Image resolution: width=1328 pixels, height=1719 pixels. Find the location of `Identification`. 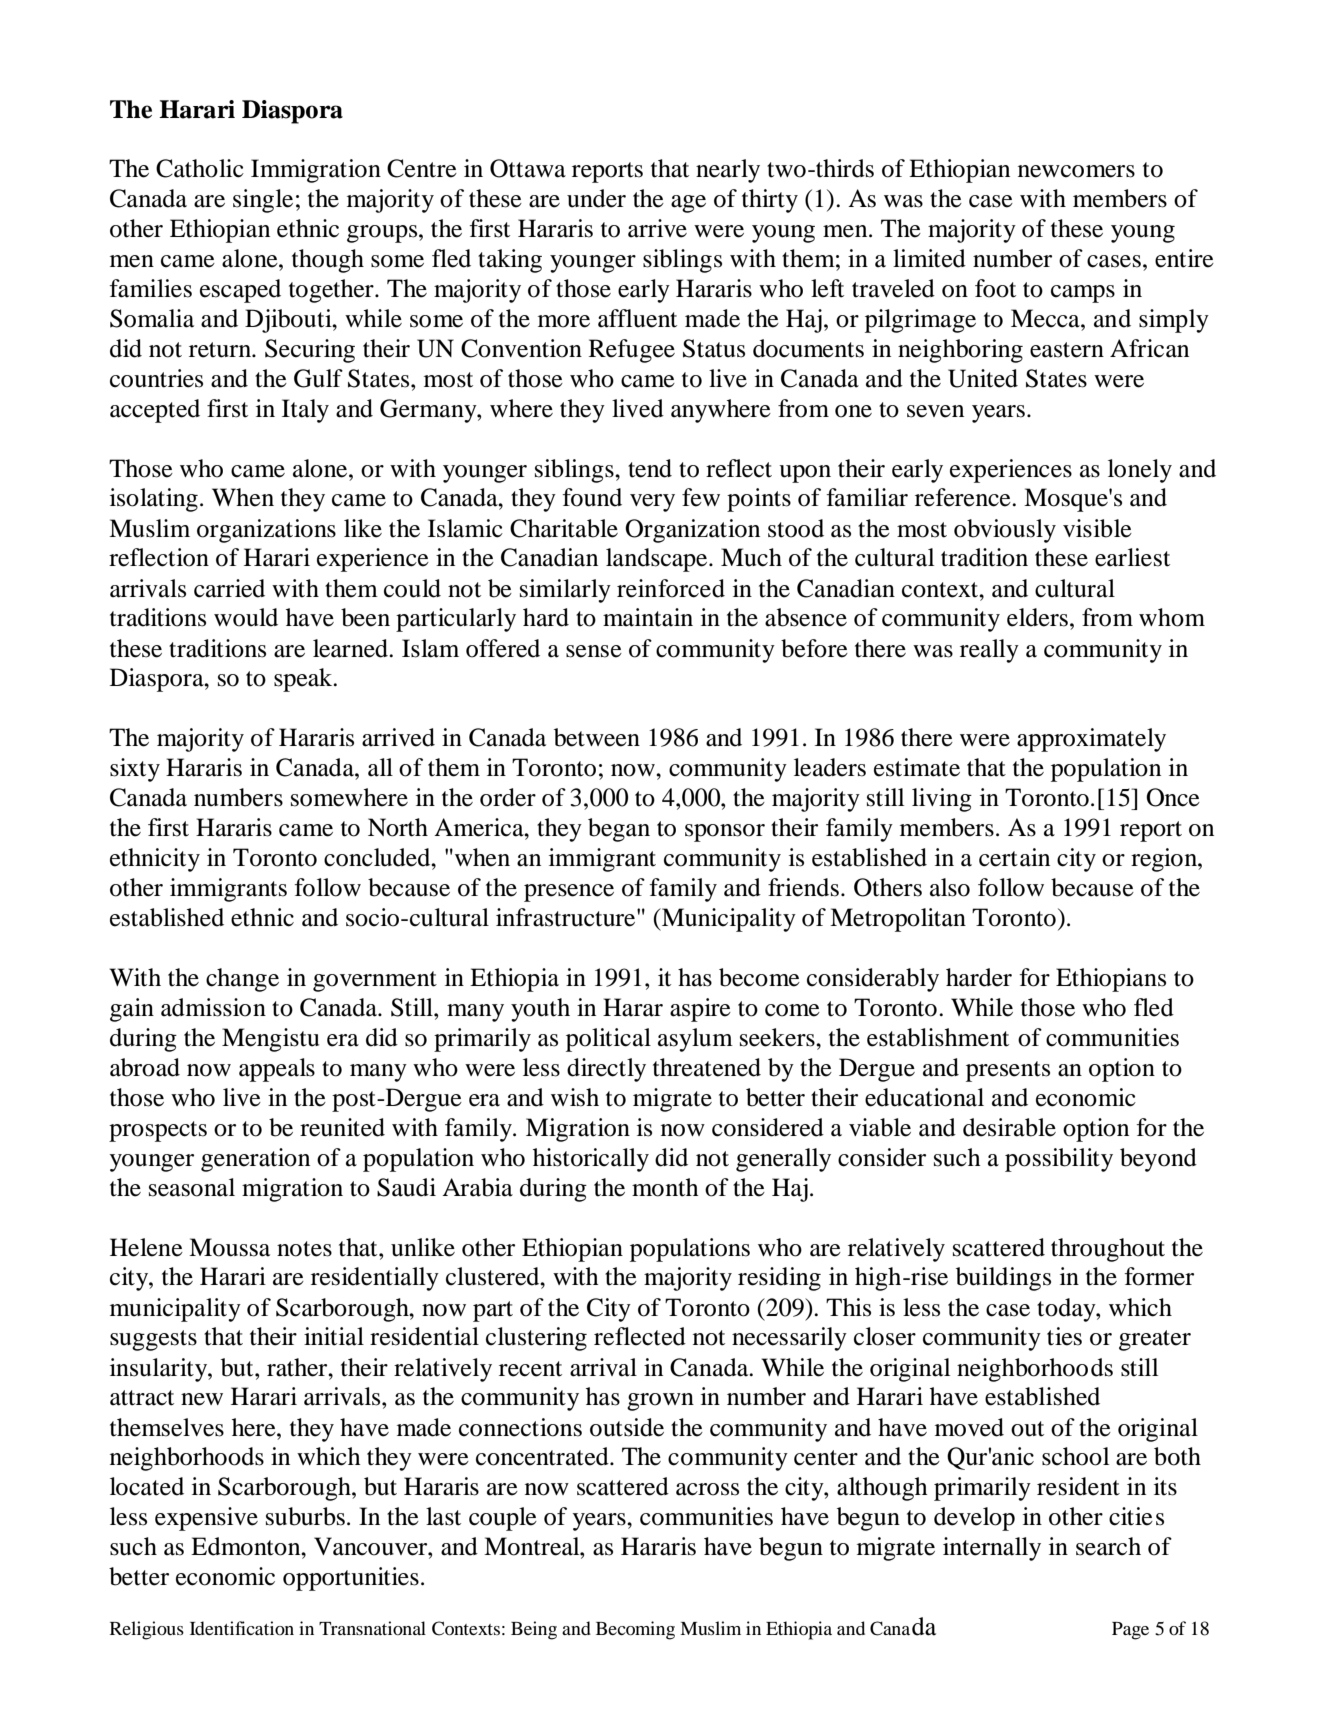

Identification is located at coordinates (242, 1628).
